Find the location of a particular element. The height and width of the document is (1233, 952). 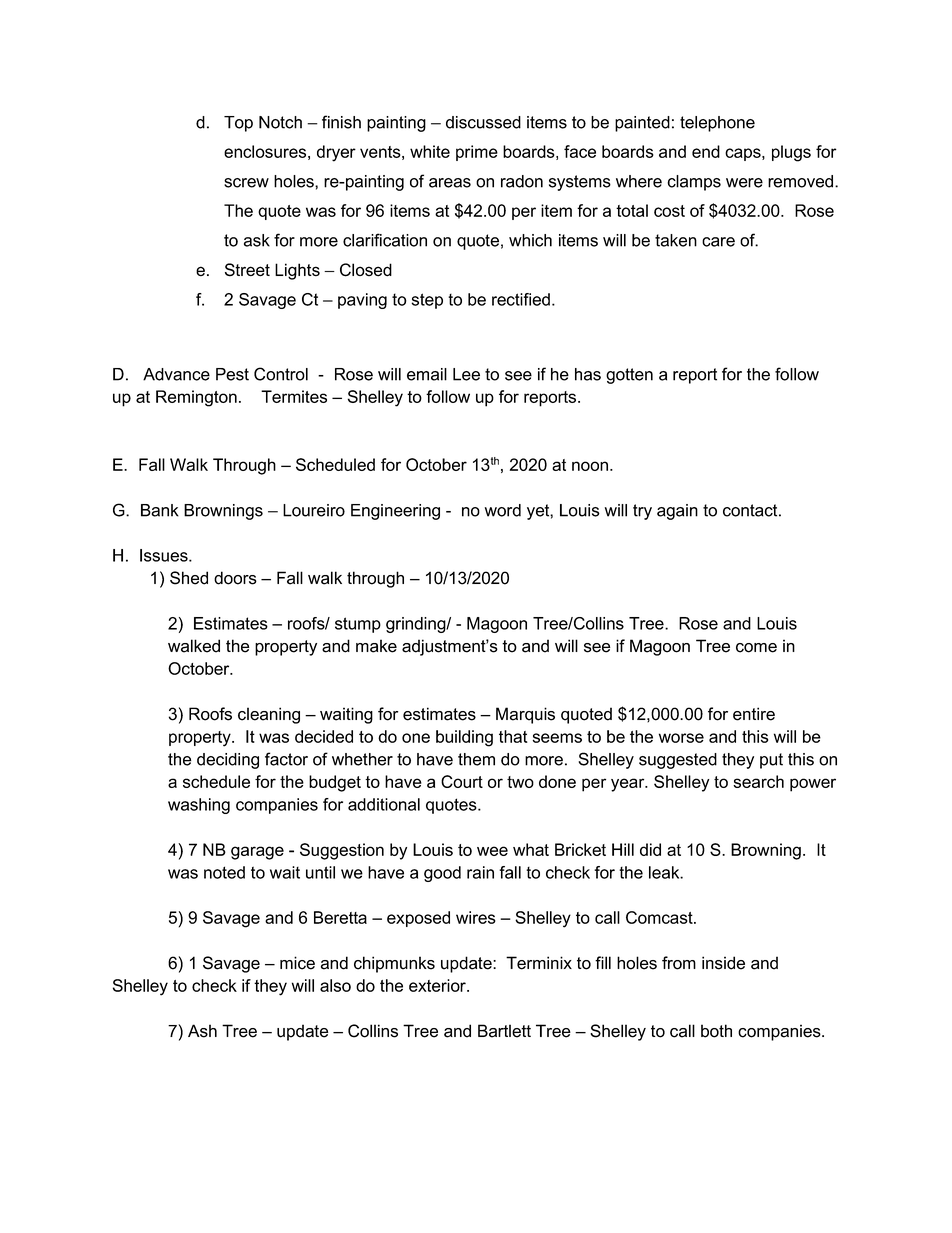

cleaning is located at coordinates (269, 715).
